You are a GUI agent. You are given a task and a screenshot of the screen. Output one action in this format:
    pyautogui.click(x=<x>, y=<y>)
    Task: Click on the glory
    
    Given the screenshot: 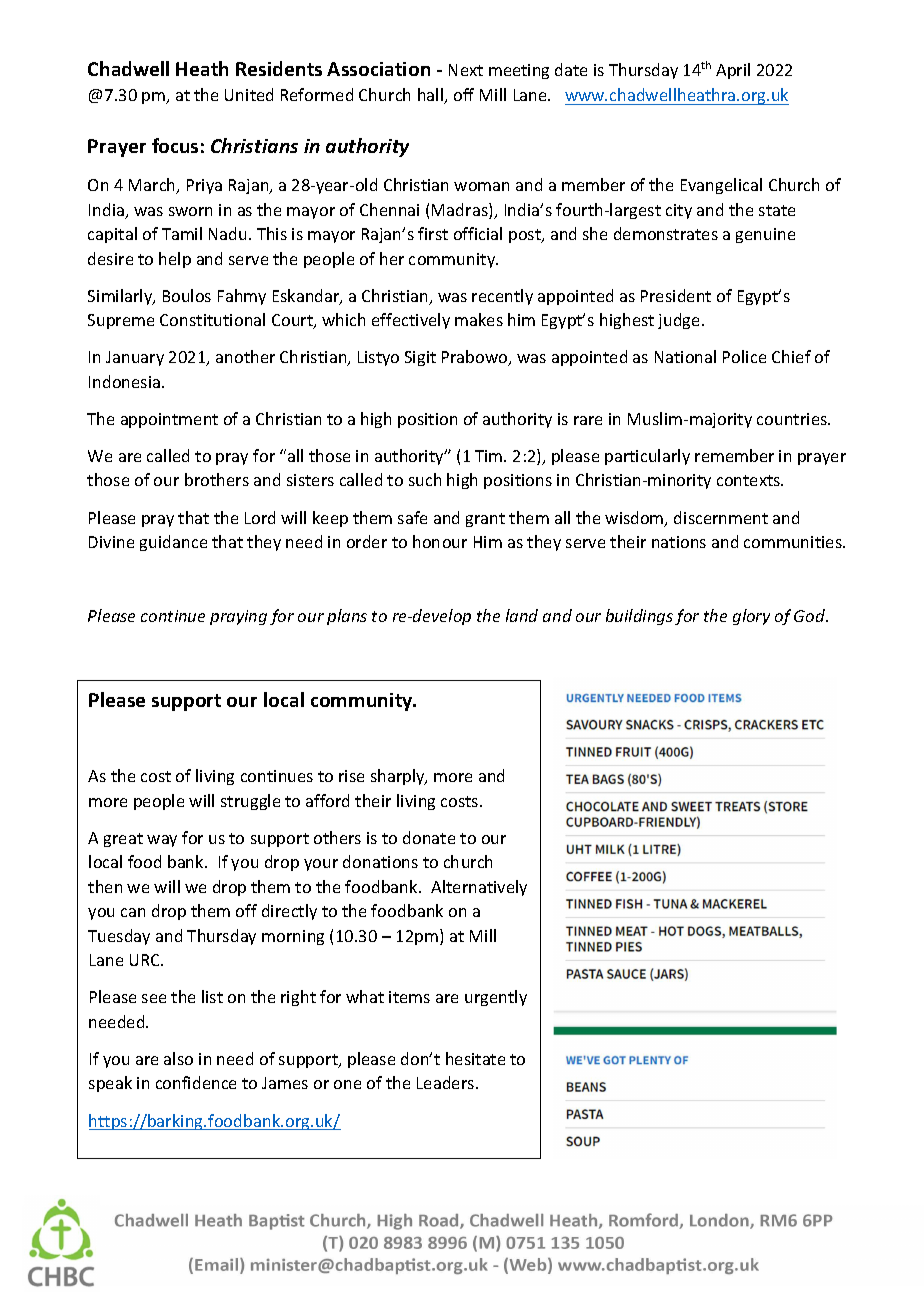 What is the action you would take?
    pyautogui.click(x=751, y=617)
